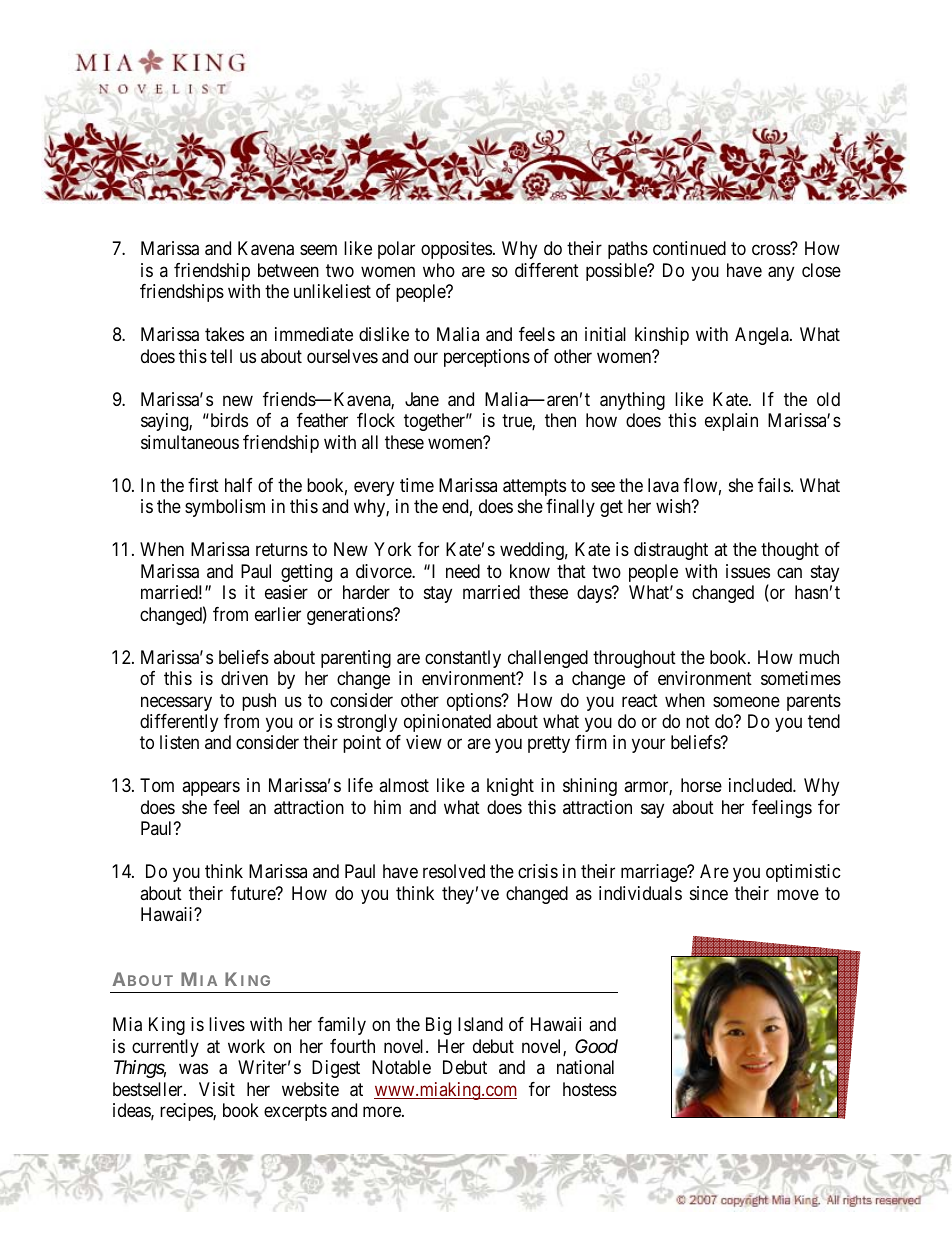 Image resolution: width=952 pixels, height=1233 pixels. I want to click on between, so click(288, 270).
